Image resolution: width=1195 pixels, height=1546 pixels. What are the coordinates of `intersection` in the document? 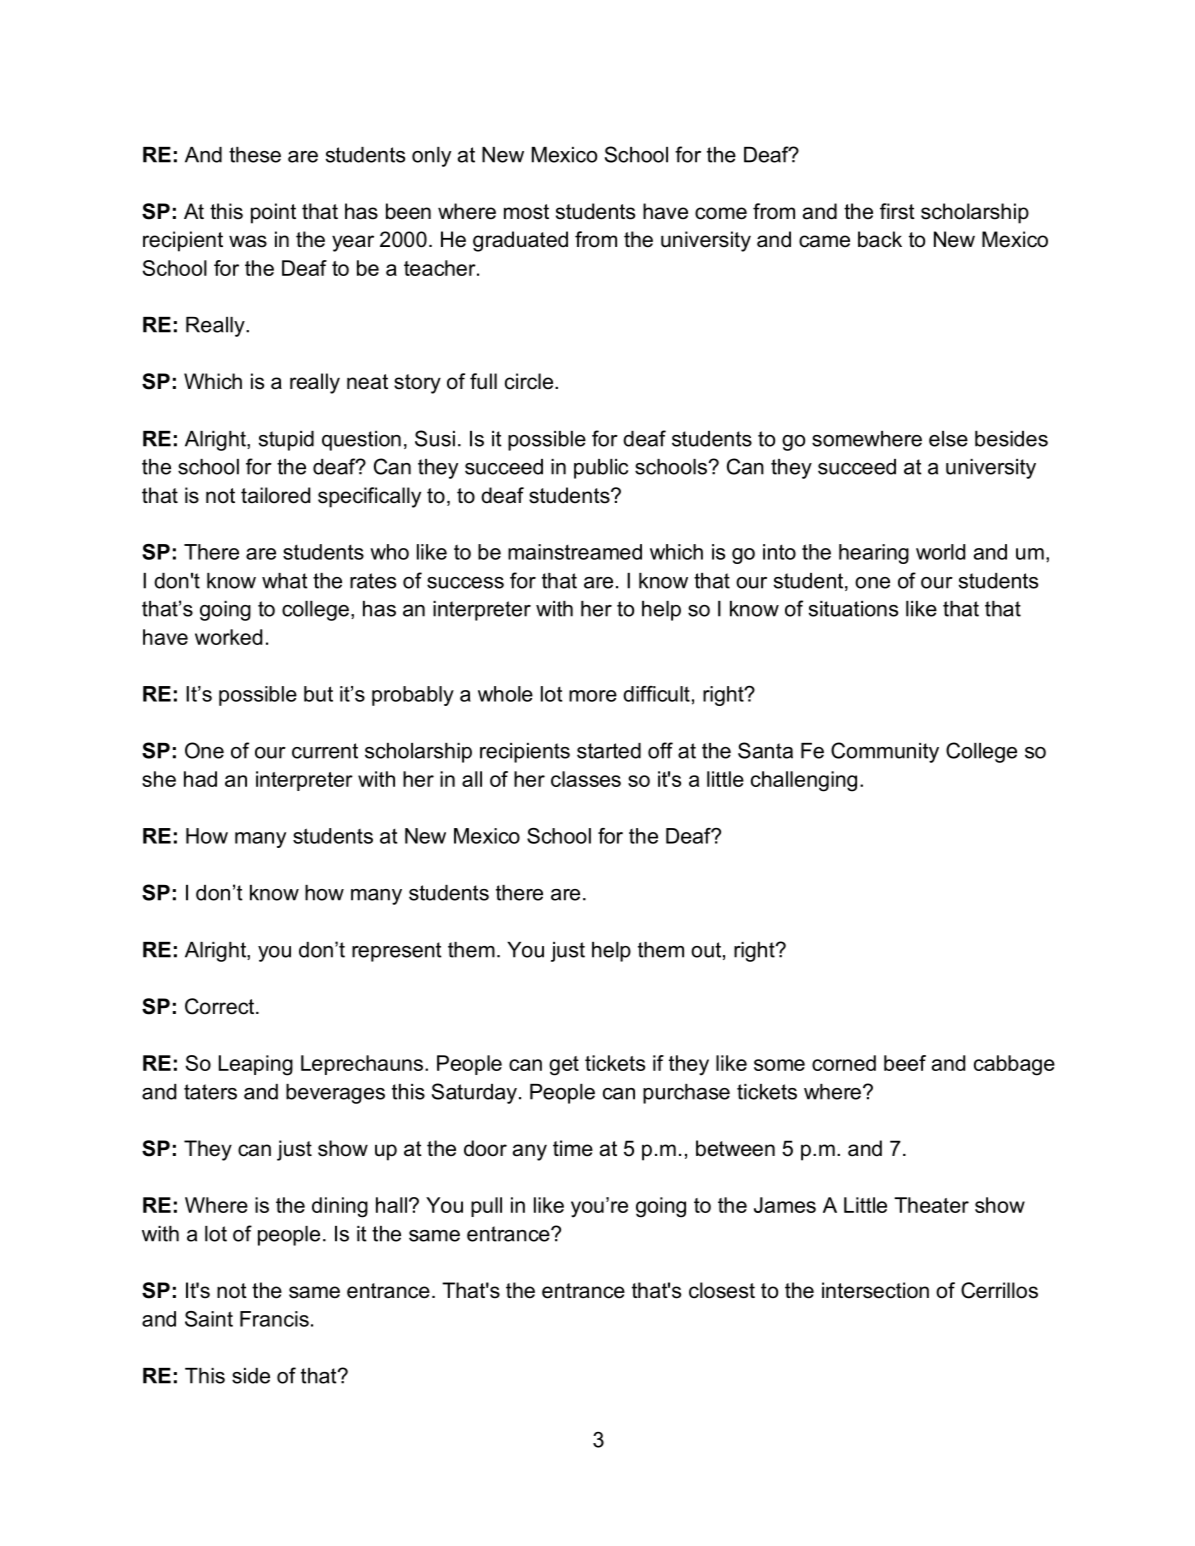 It's located at (875, 1290).
